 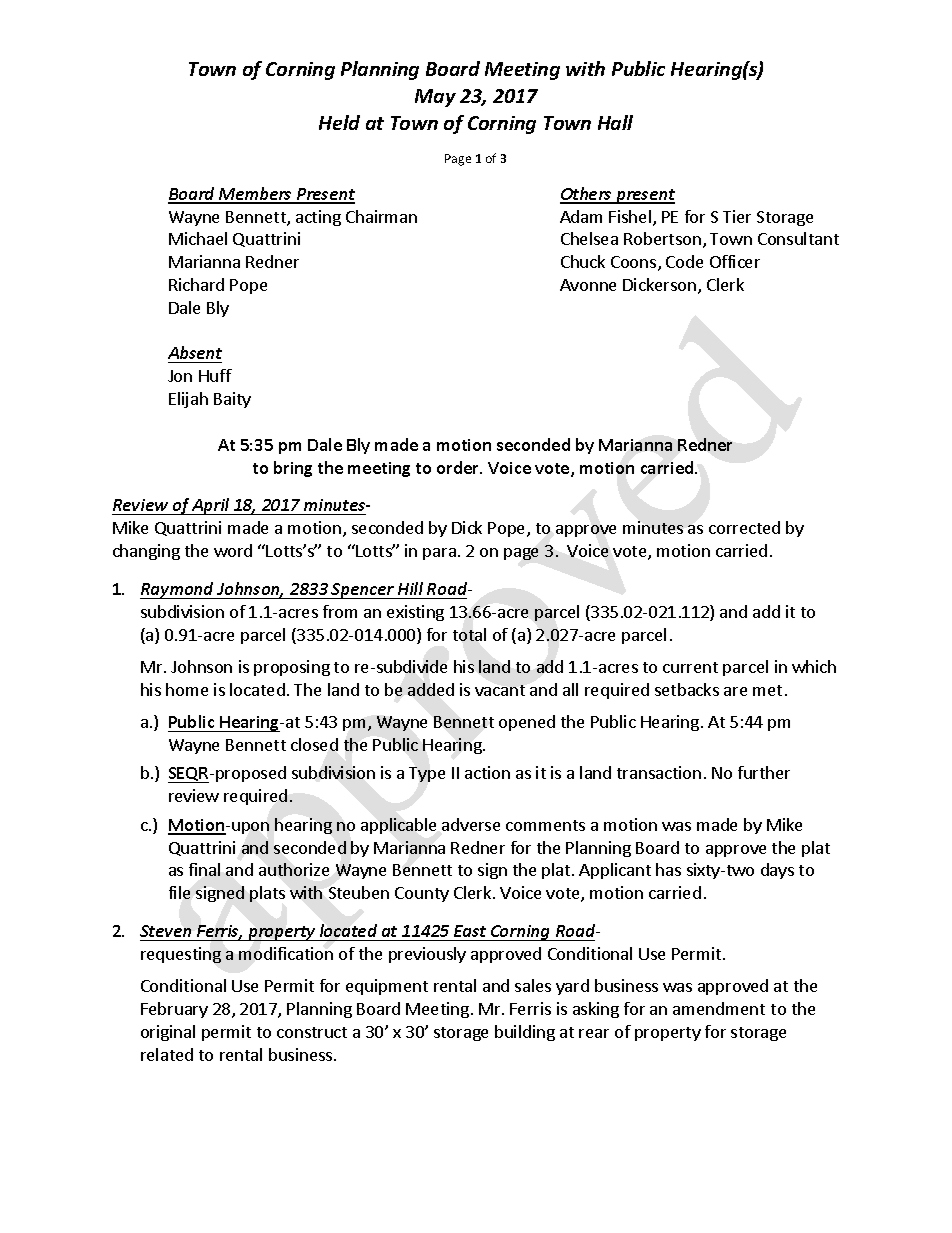 I want to click on word, so click(x=233, y=550).
